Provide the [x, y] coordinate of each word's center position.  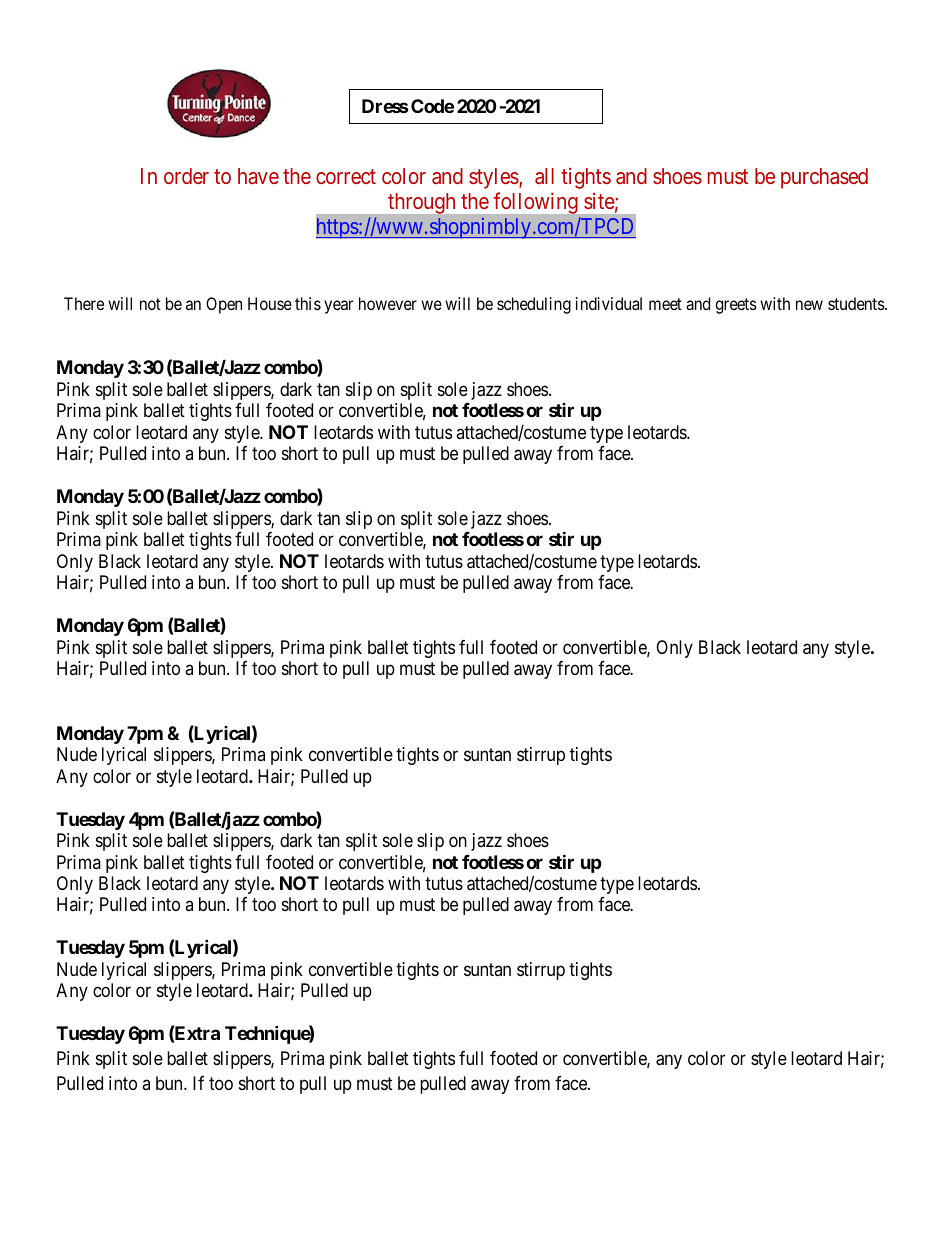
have [258, 176]
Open [224, 305]
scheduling [534, 305]
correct [346, 176]
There [84, 303]
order [186, 176]
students [857, 303]
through [421, 203]
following [535, 203]
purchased [824, 178]
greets [736, 306]
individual [609, 303]
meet [665, 304]
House [270, 303]
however [388, 303]
